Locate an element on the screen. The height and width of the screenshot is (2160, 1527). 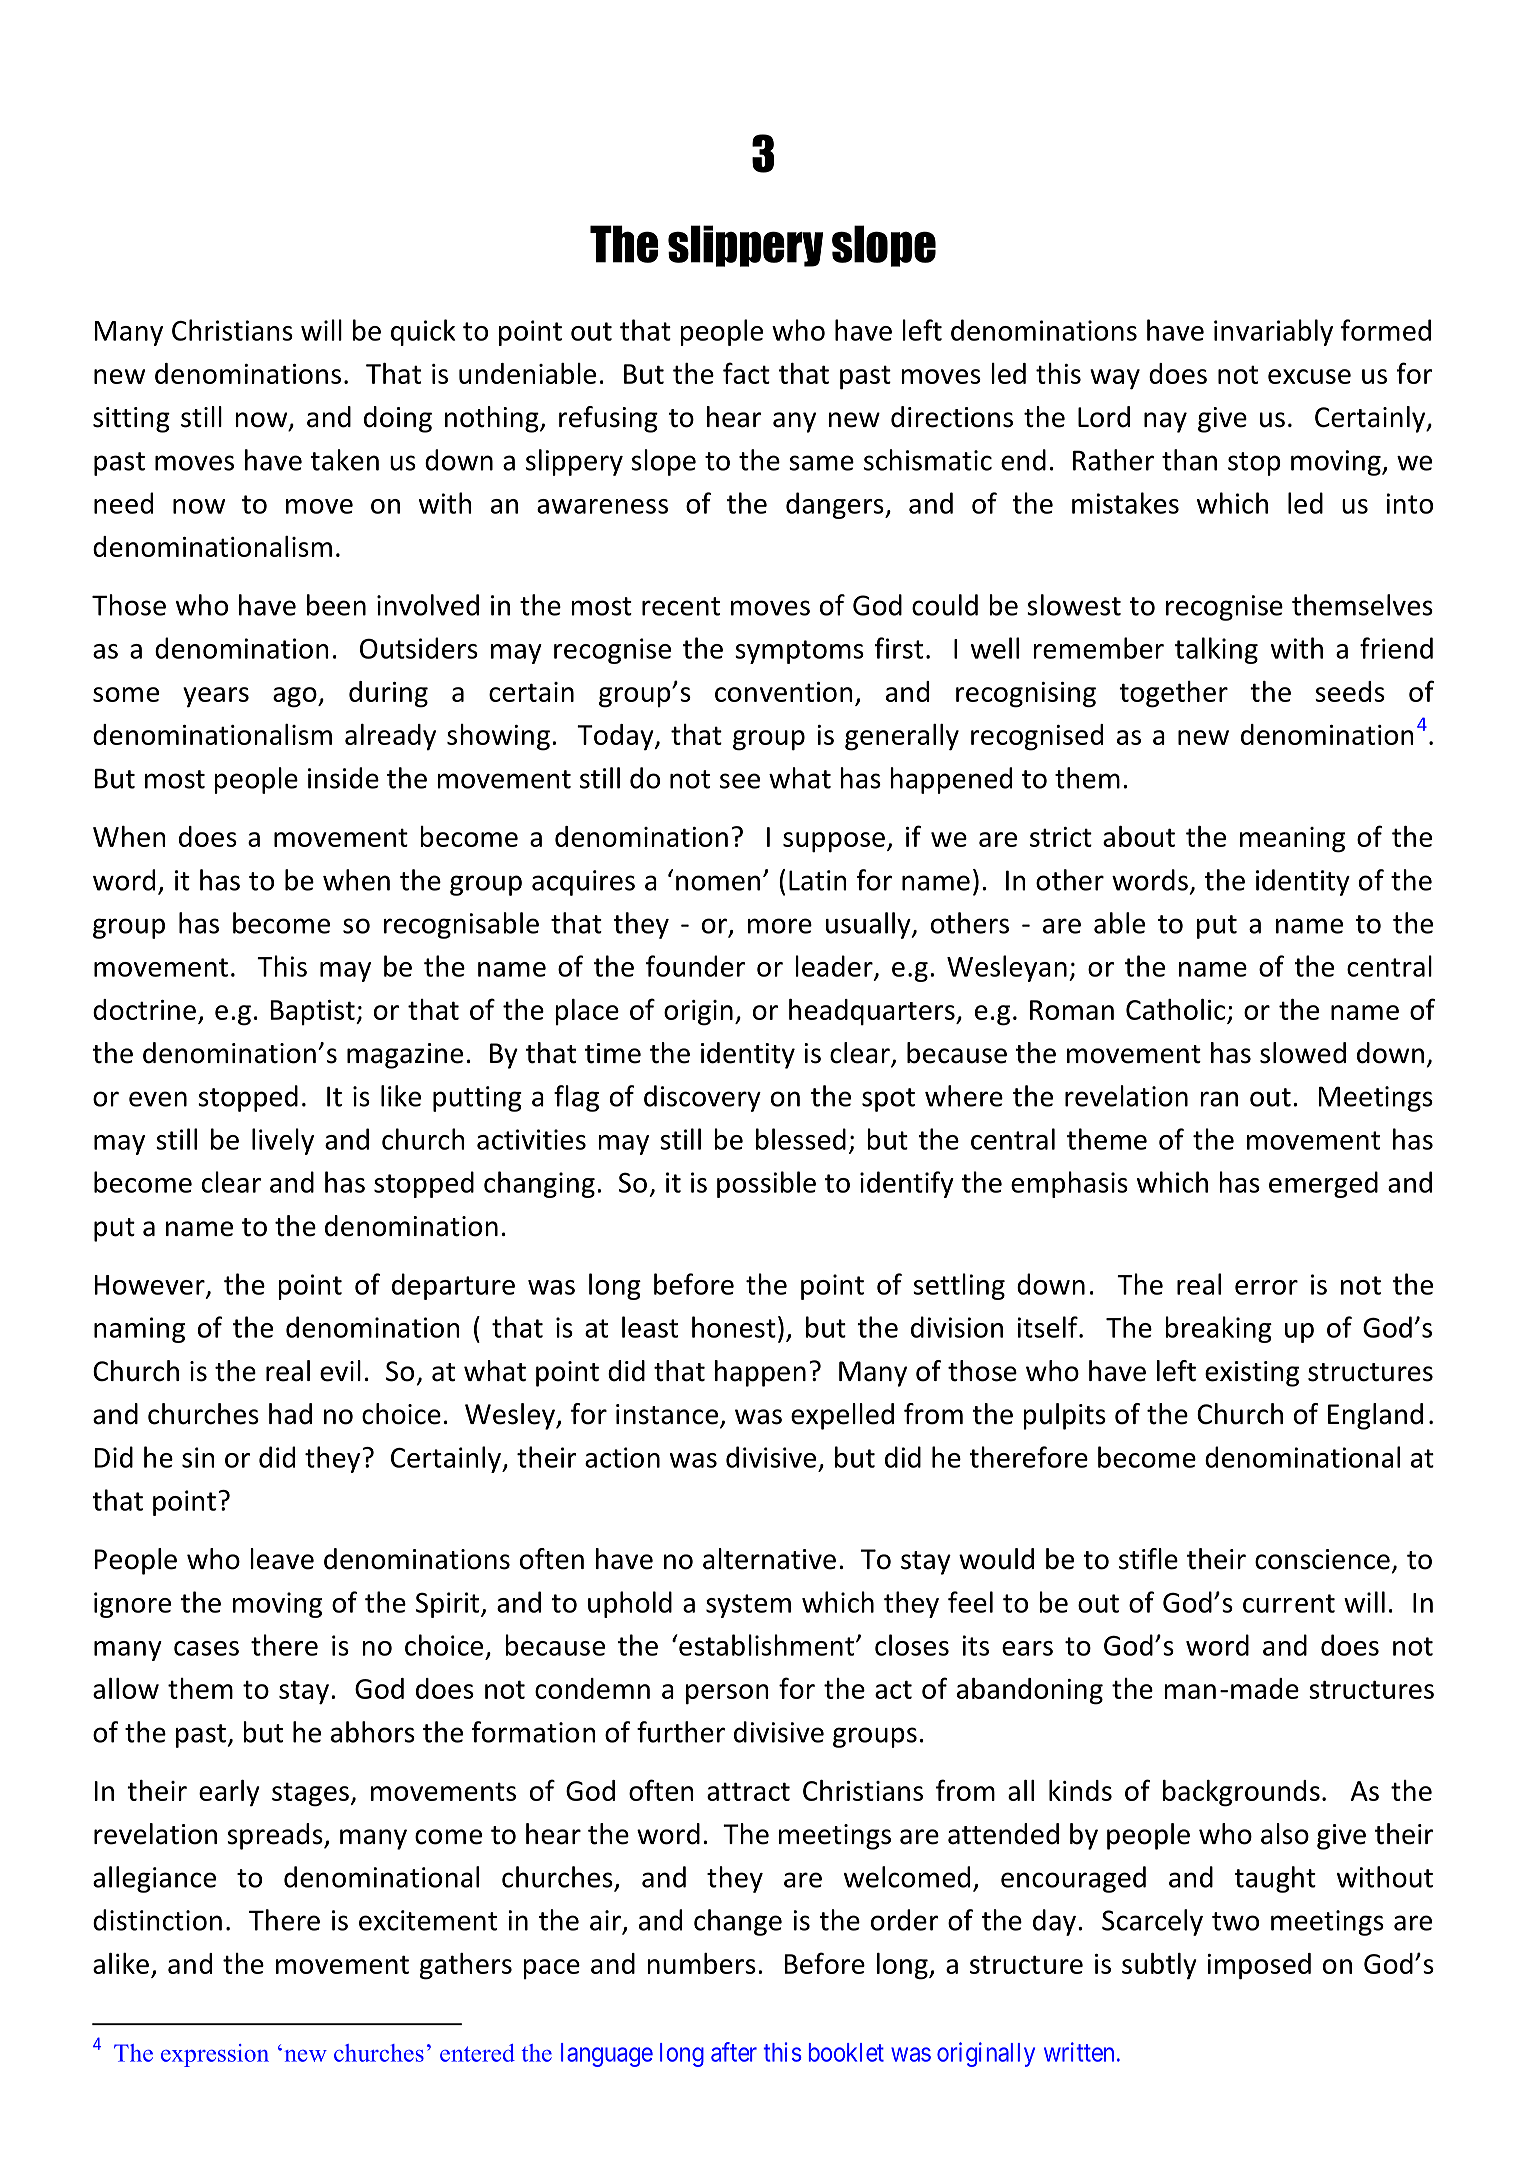
excuse is located at coordinates (1309, 376).
